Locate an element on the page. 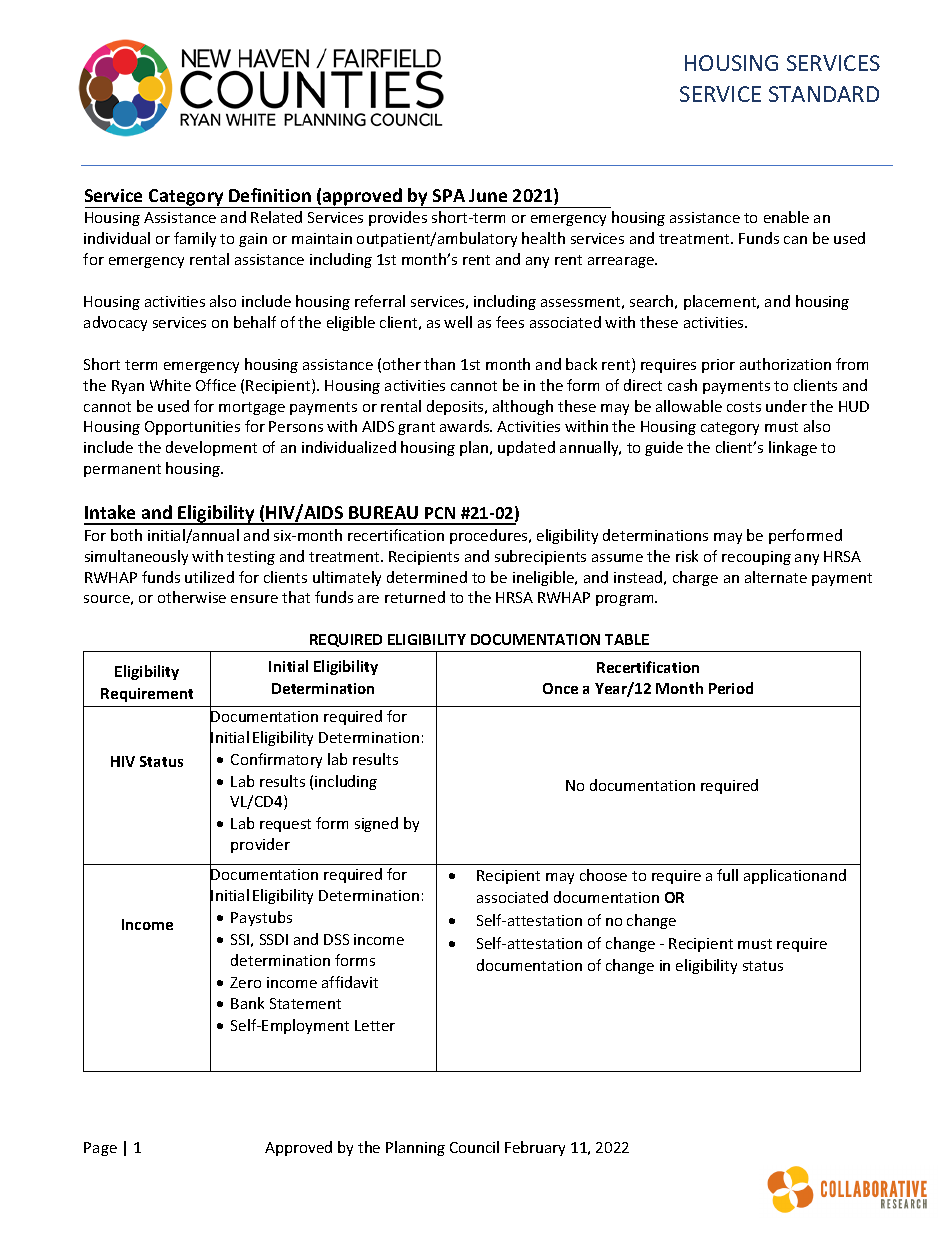 This page has height=1233, width=952. linkage is located at coordinates (793, 448).
